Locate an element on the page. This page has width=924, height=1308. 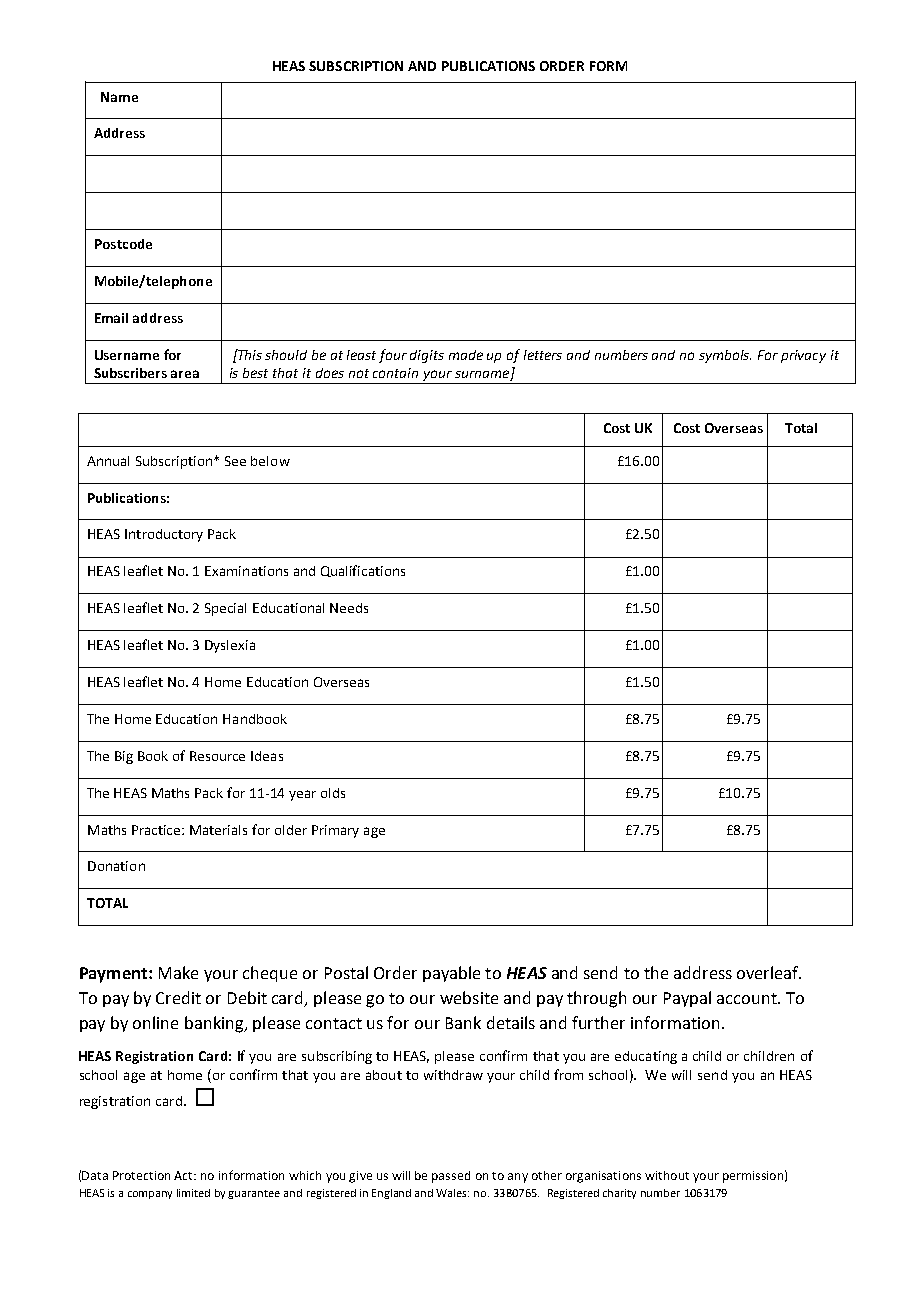
without is located at coordinates (667, 1175).
